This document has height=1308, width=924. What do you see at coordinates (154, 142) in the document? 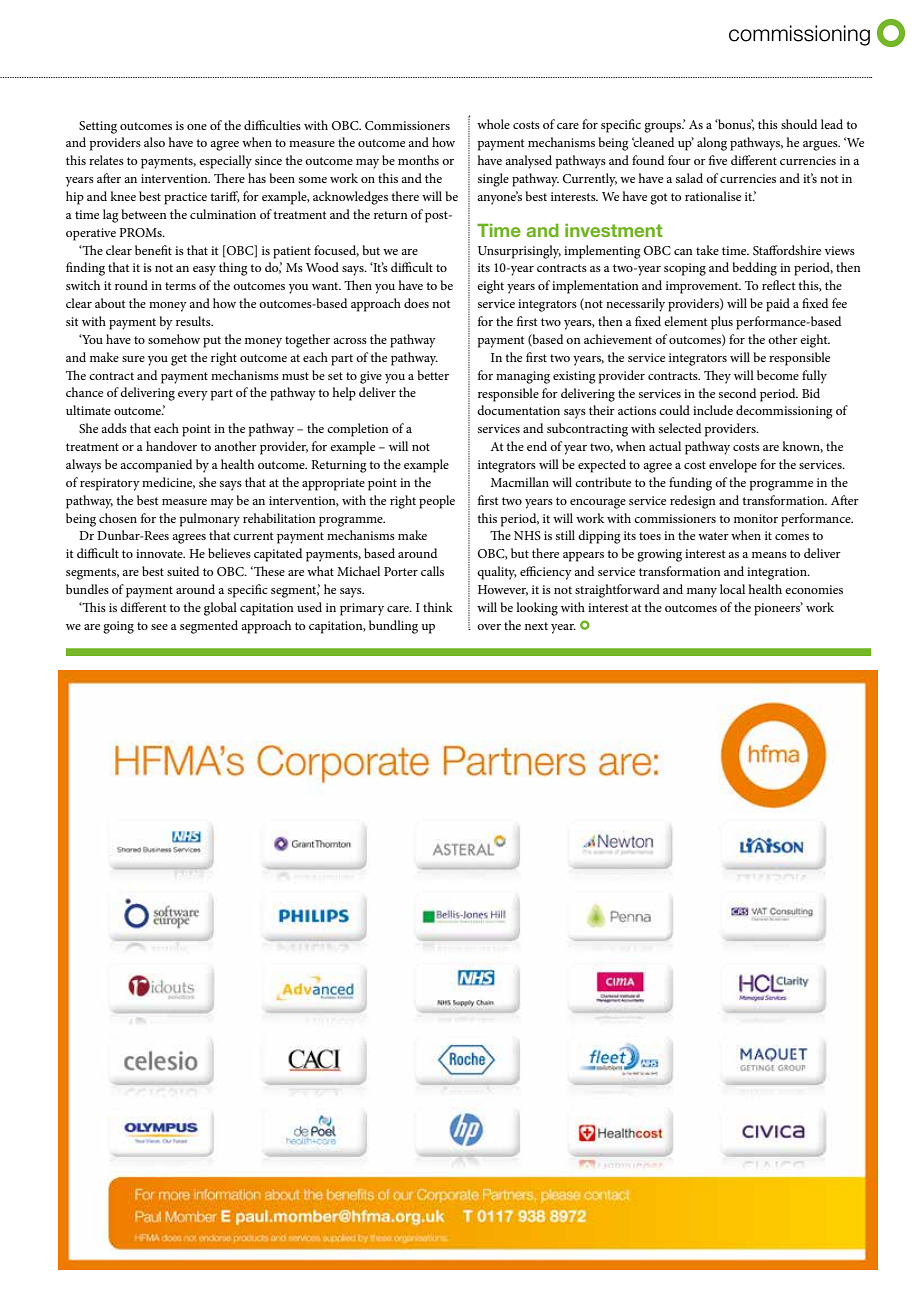
I see `also` at bounding box center [154, 142].
